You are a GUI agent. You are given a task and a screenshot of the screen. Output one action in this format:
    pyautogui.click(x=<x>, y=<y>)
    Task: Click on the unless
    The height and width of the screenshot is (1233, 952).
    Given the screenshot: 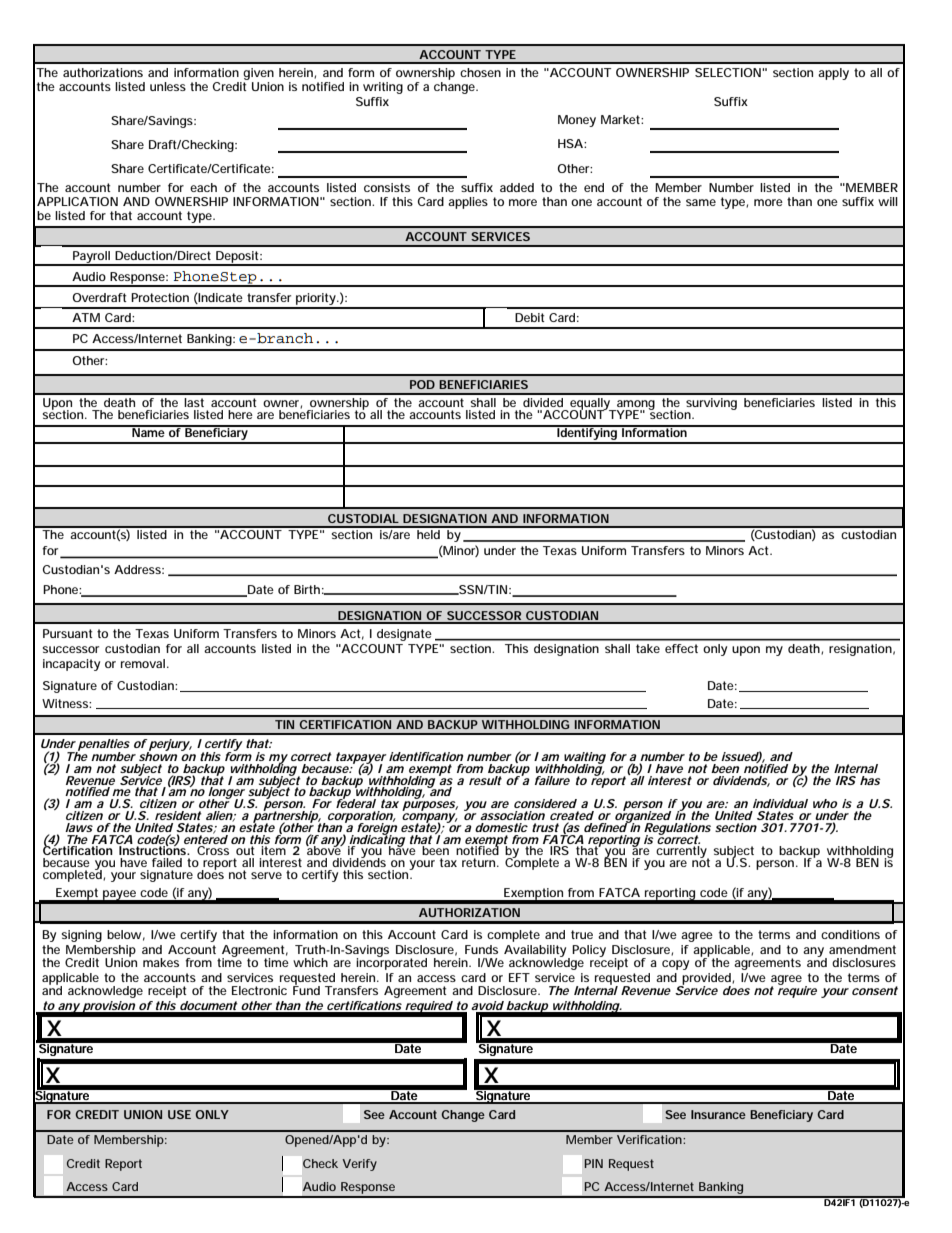 What is the action you would take?
    pyautogui.click(x=168, y=86)
